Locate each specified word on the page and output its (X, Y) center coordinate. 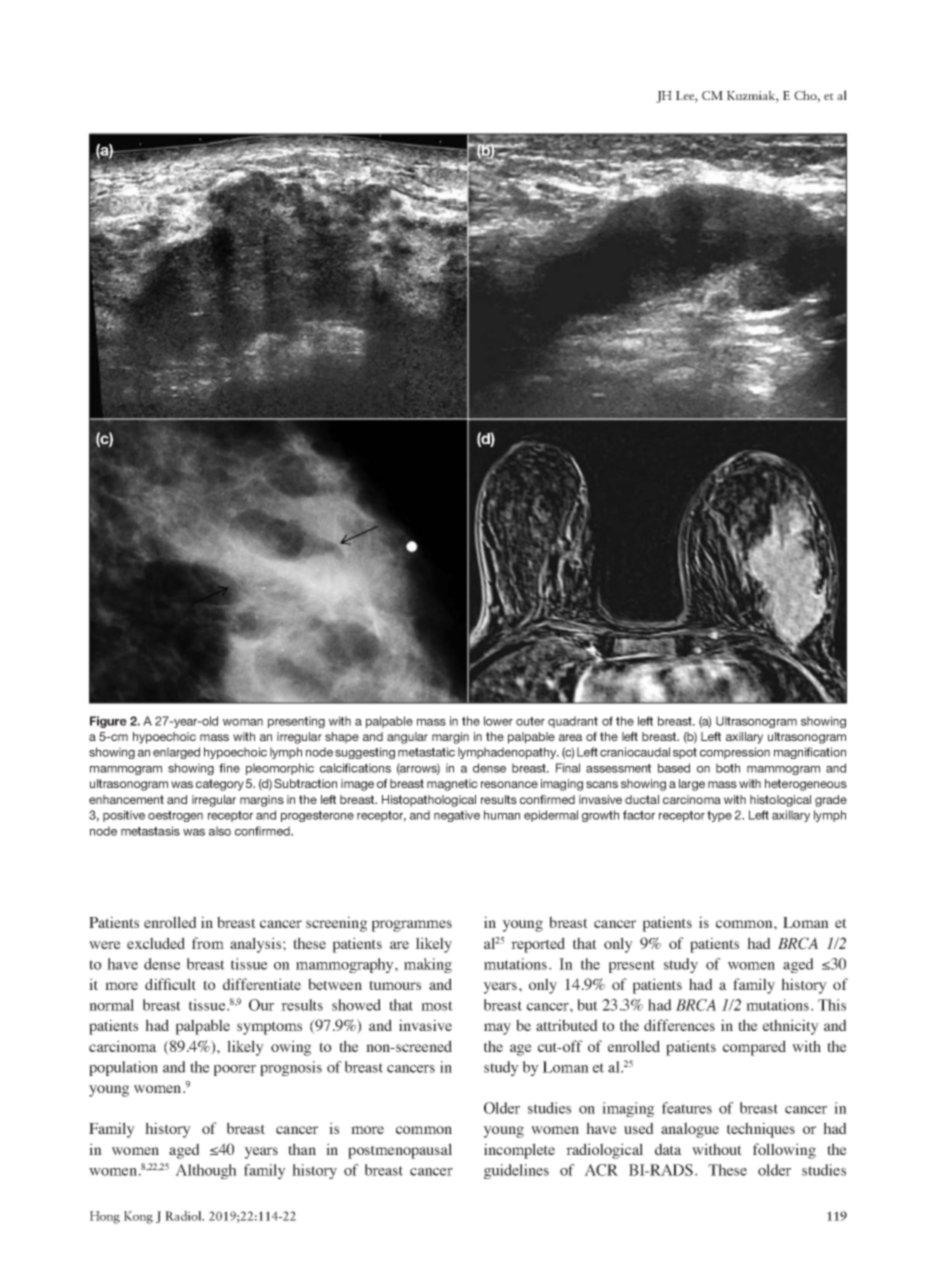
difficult (170, 984)
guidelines (516, 1171)
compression (735, 753)
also (220, 831)
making (428, 965)
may (497, 1029)
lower (498, 721)
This (832, 1005)
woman (243, 722)
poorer (235, 1070)
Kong (138, 1217)
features (687, 1108)
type (719, 816)
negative (457, 816)
